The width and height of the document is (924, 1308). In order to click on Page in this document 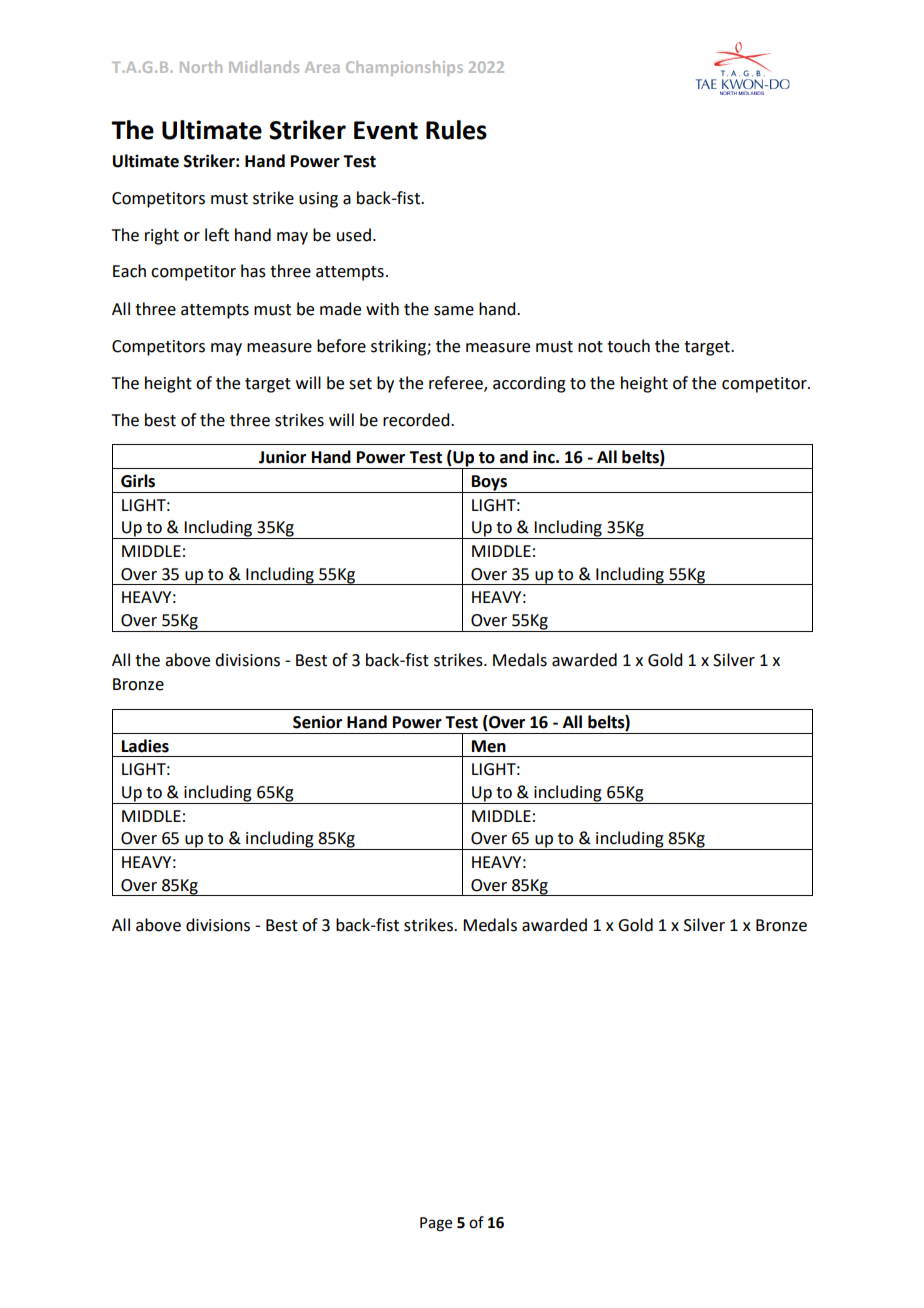, I will do `click(436, 1224)`.
